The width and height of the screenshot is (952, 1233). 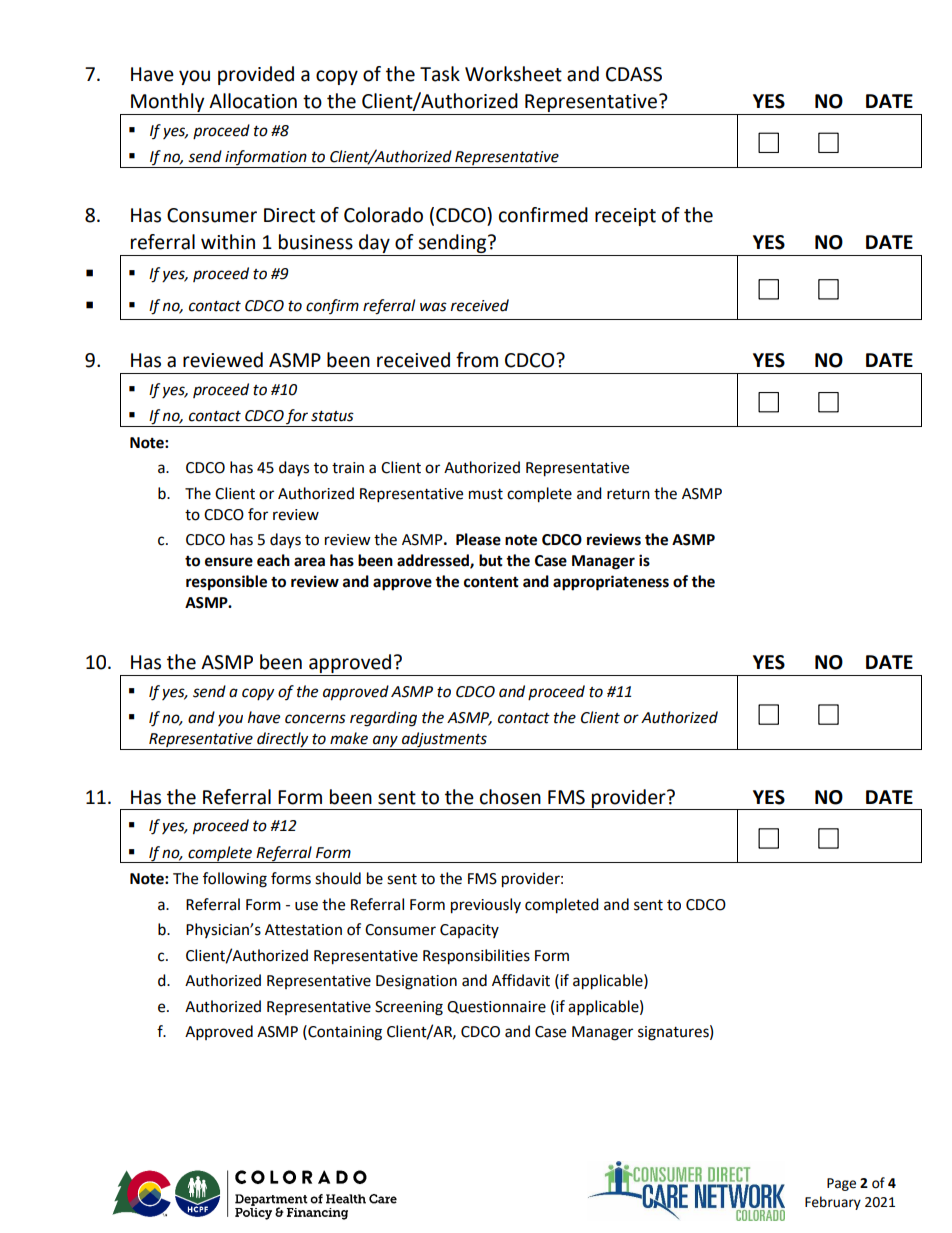 I want to click on train, so click(x=348, y=468).
